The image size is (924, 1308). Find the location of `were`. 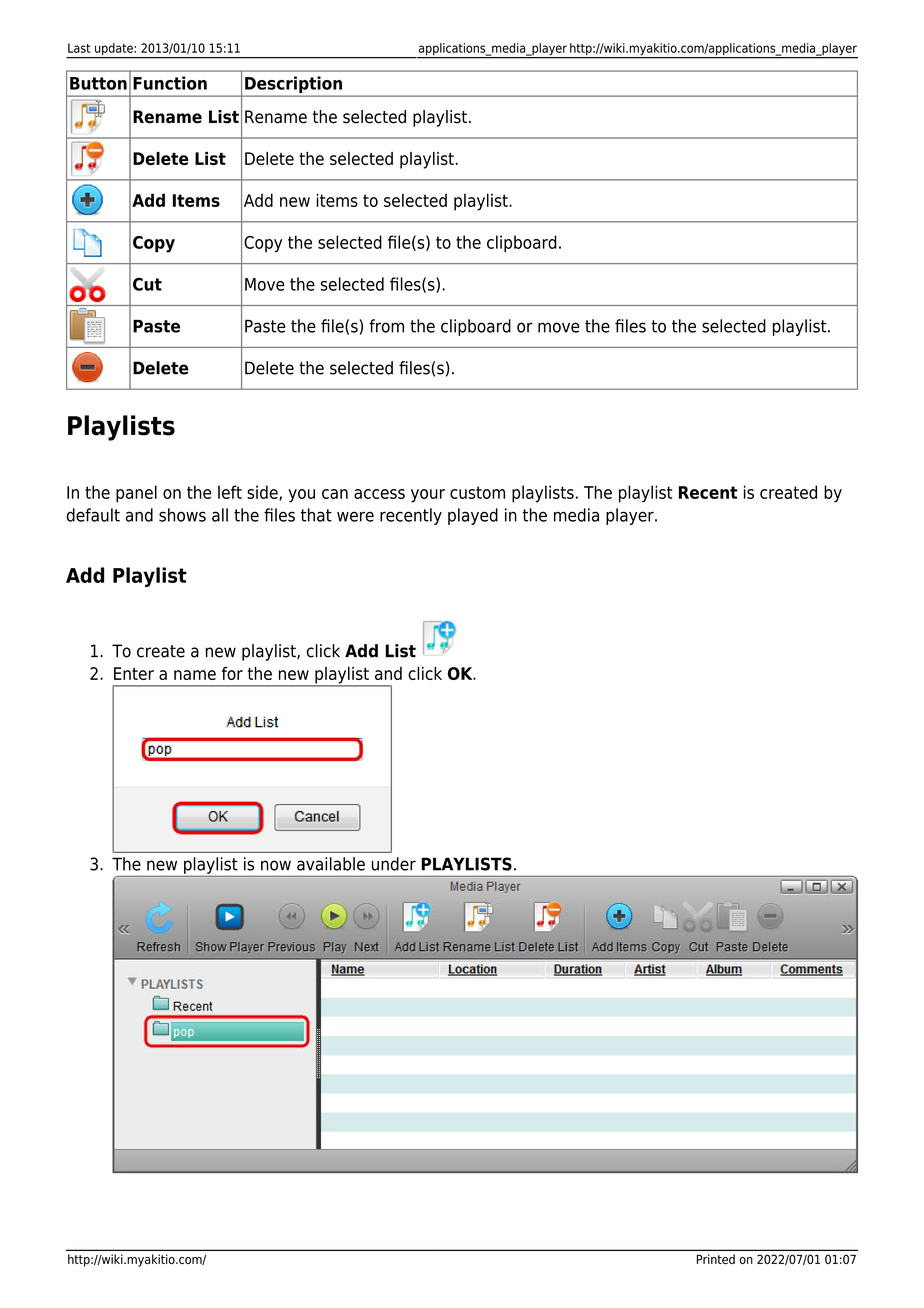

were is located at coordinates (355, 516).
